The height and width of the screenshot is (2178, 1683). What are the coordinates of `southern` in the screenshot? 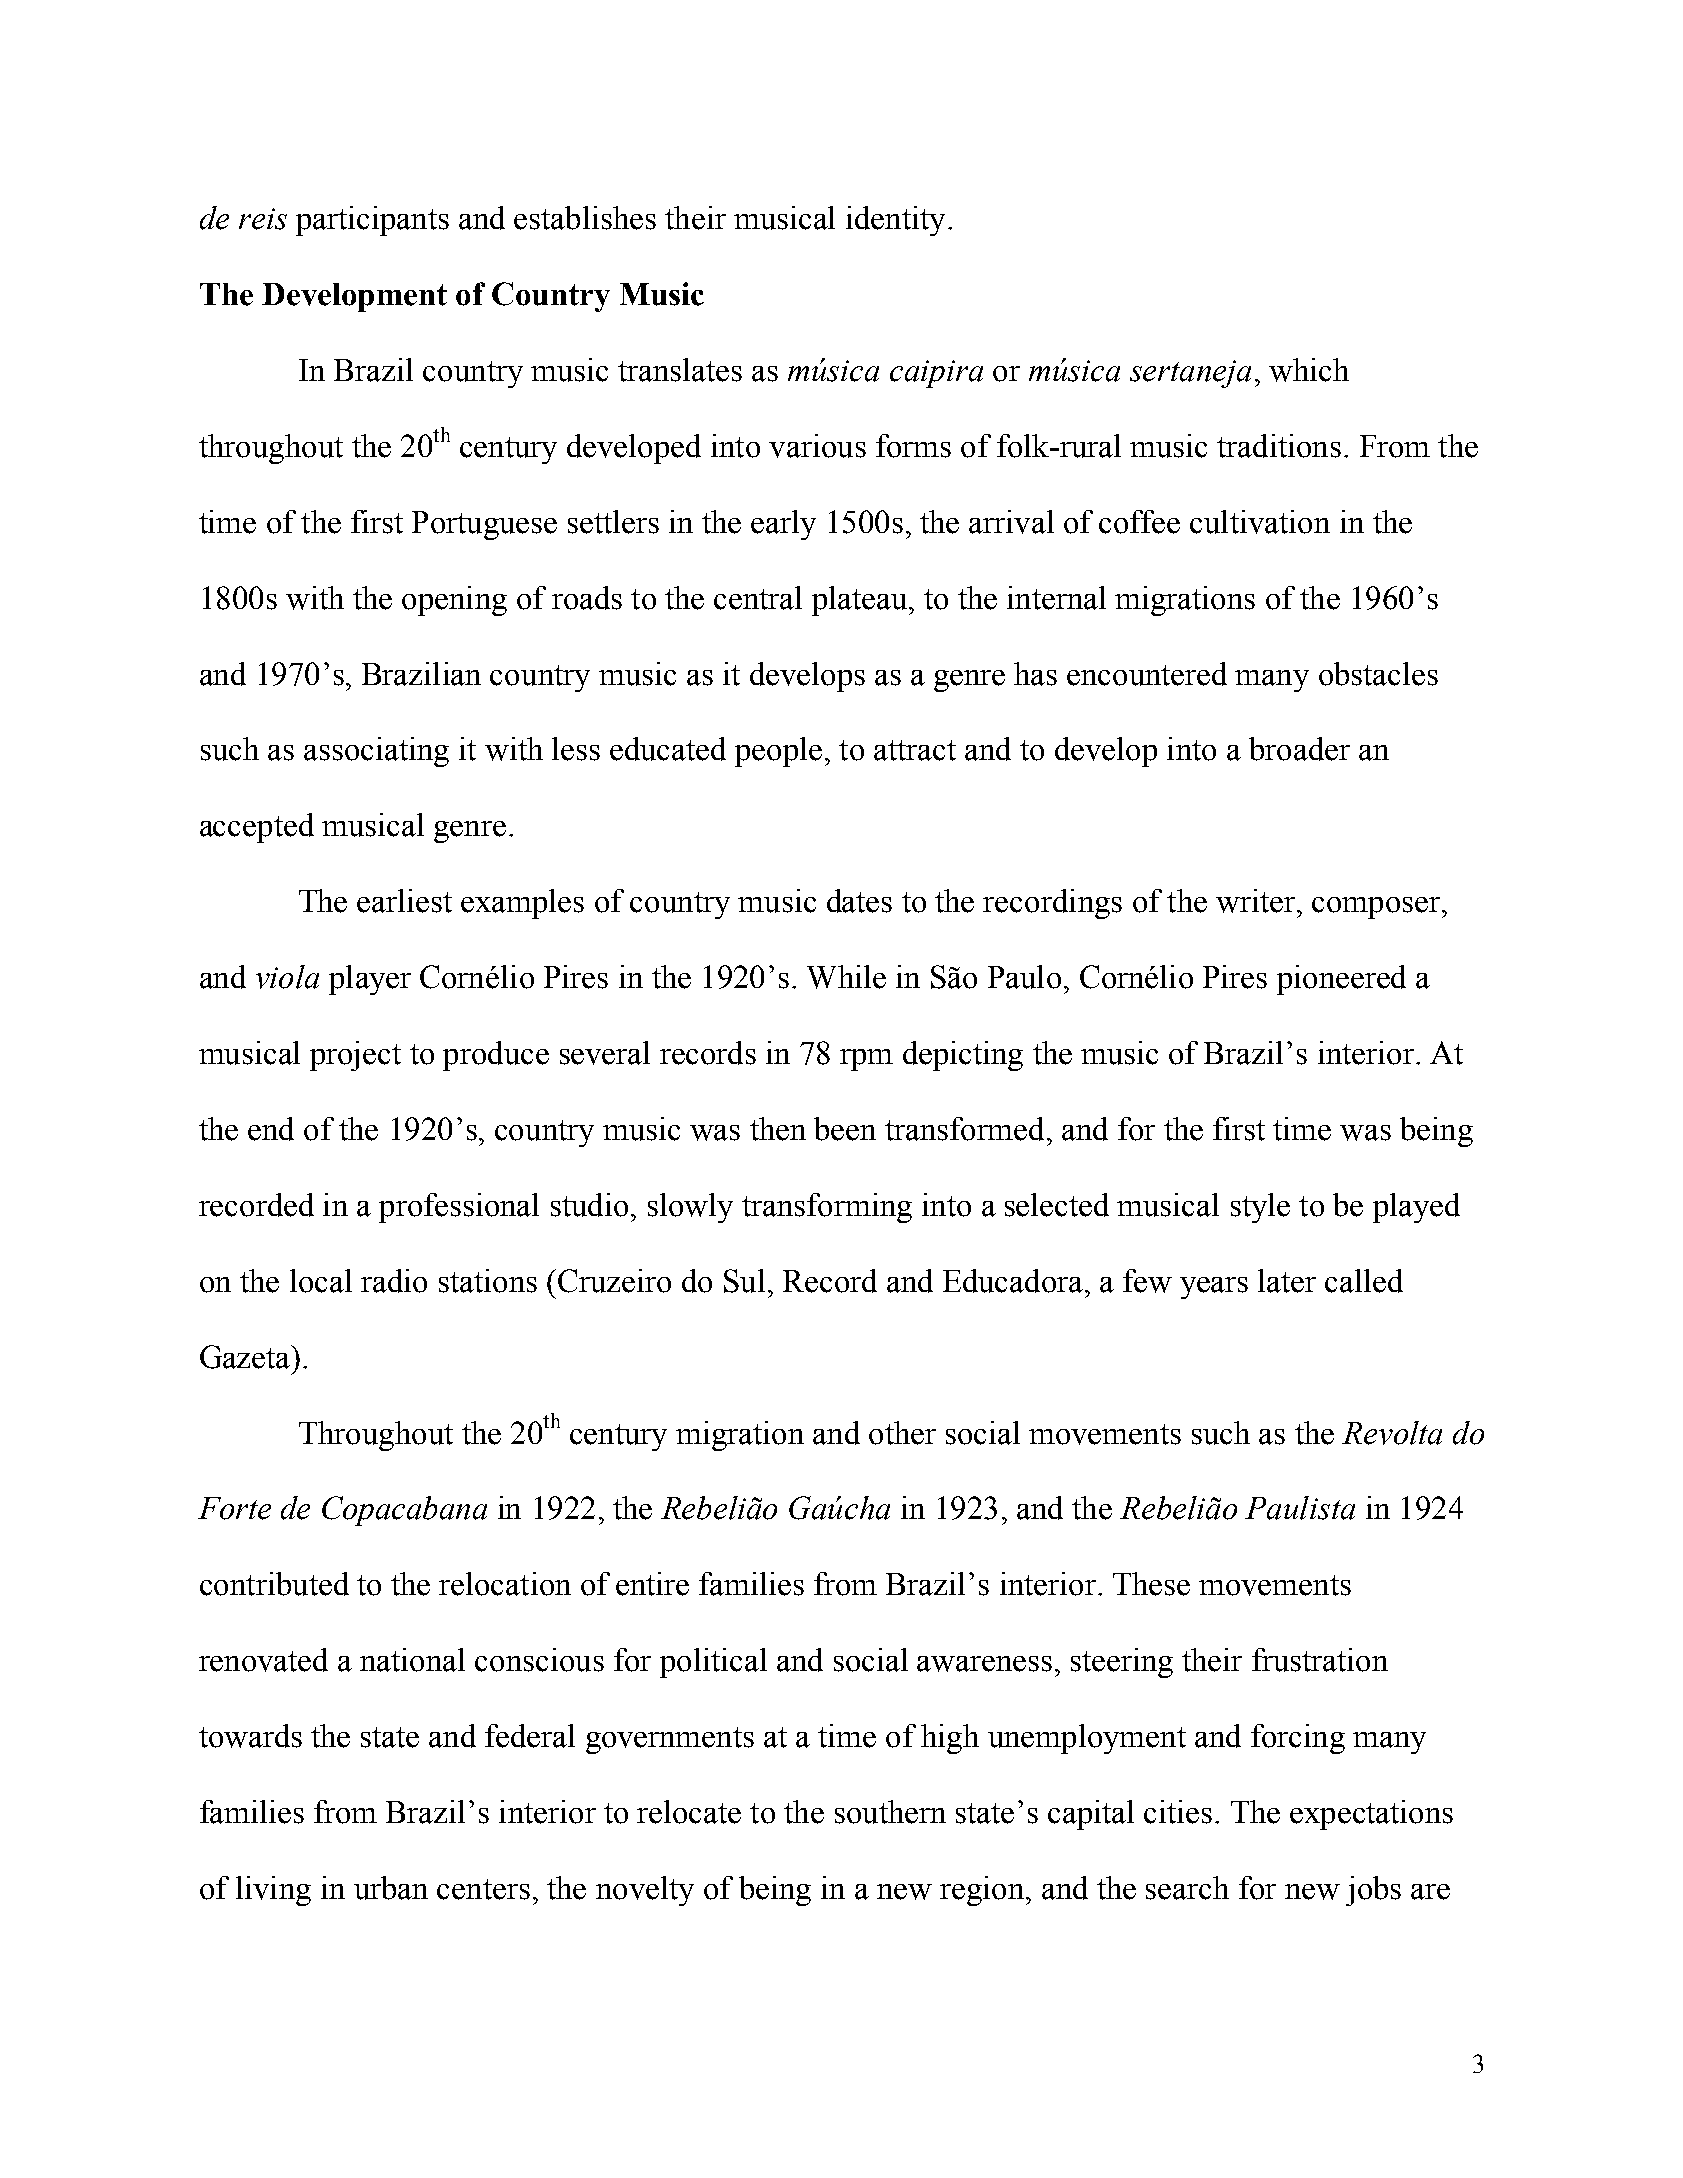 It's located at (890, 1812).
